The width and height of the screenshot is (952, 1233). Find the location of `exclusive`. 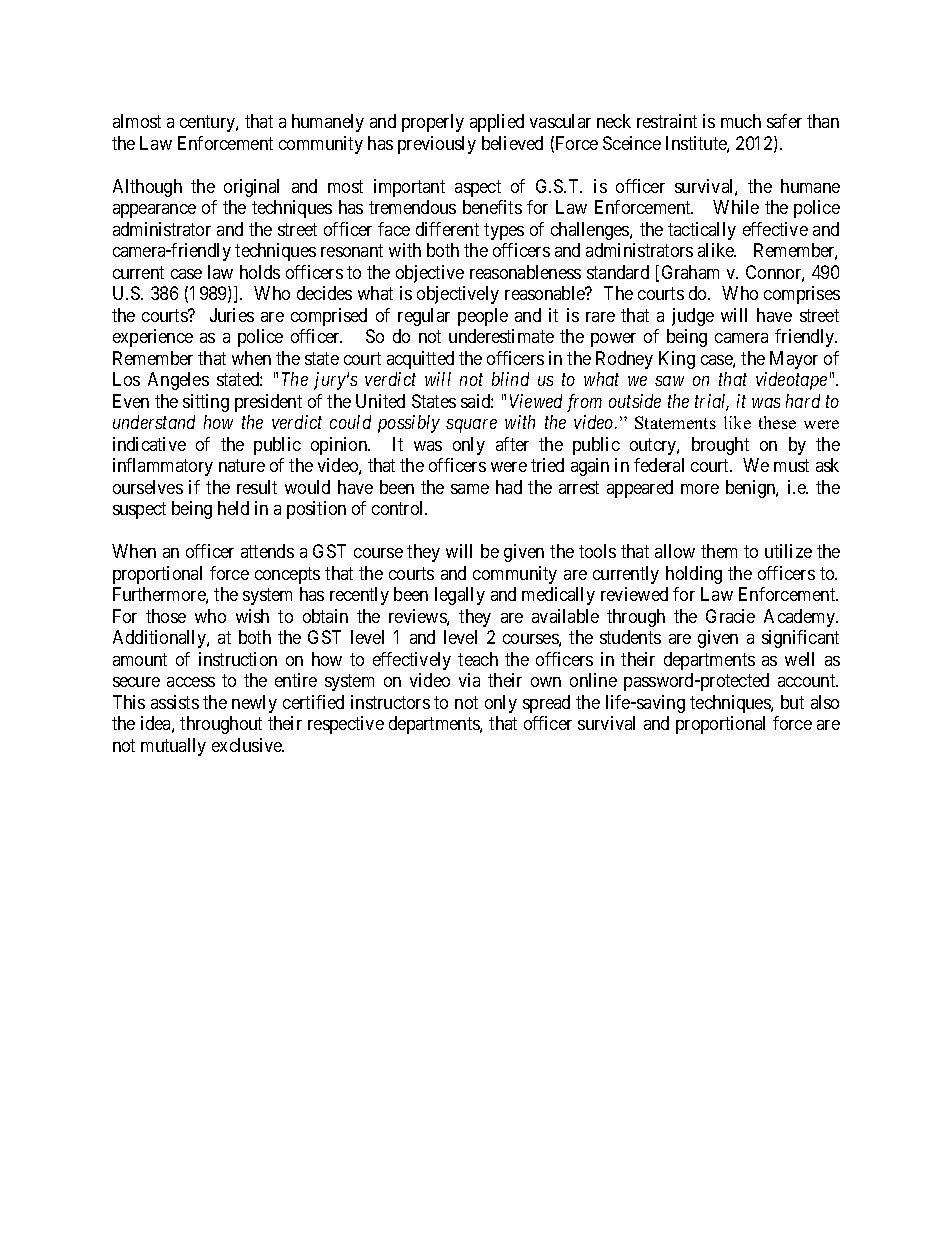

exclusive is located at coordinates (248, 745).
